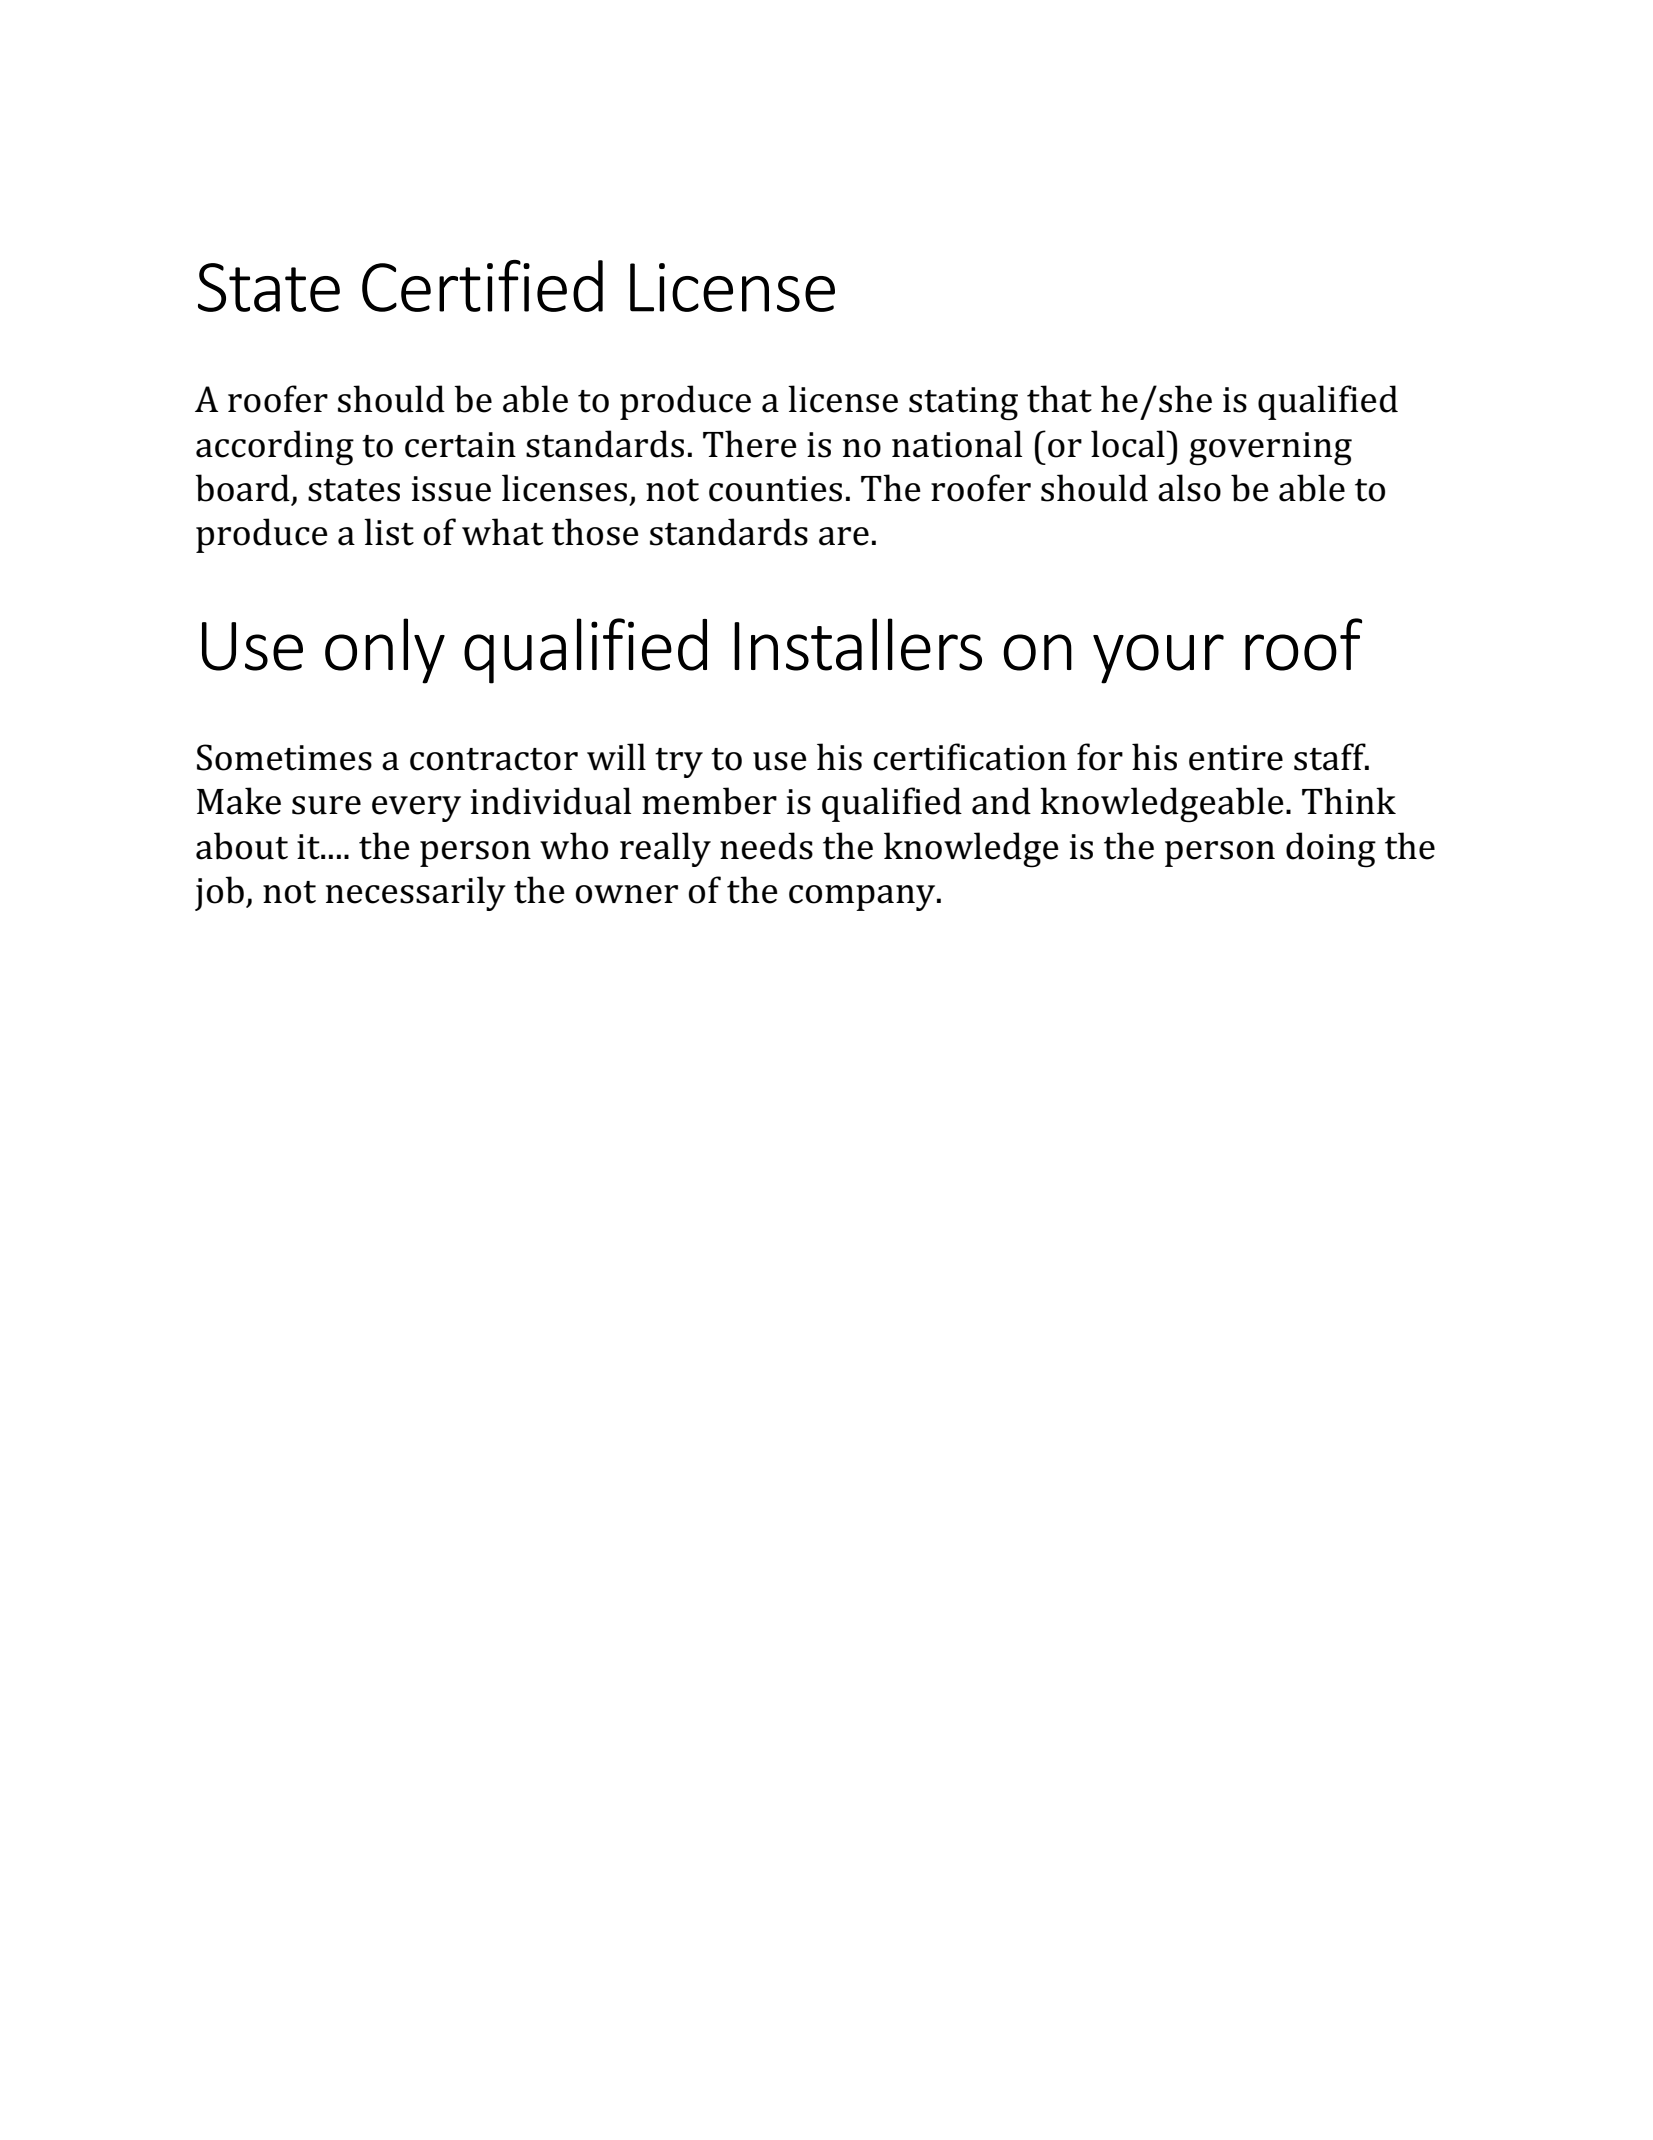 The height and width of the page is (2140, 1653). I want to click on stating, so click(963, 404).
